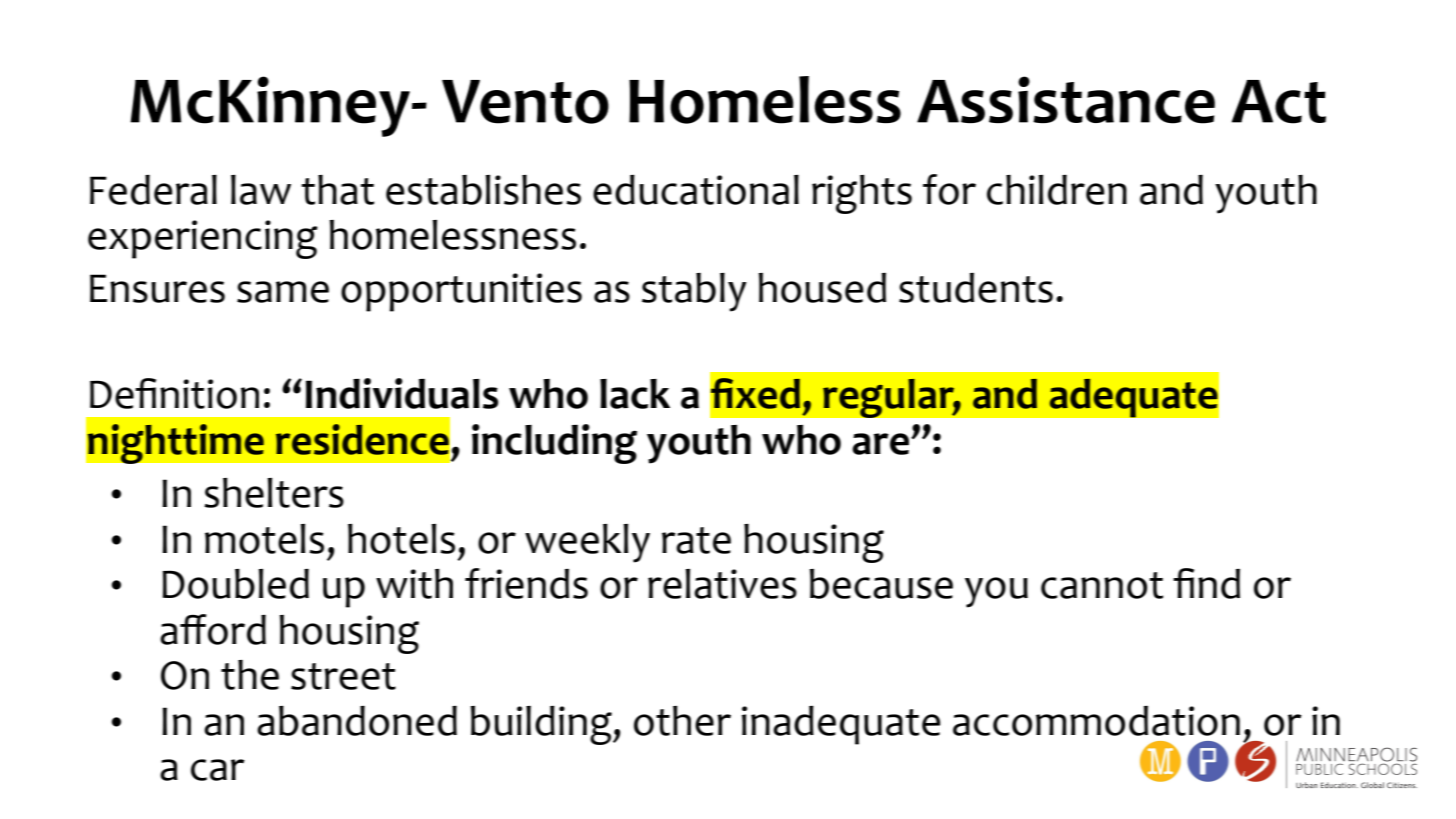 The image size is (1456, 819). I want to click on educational, so click(696, 190).
